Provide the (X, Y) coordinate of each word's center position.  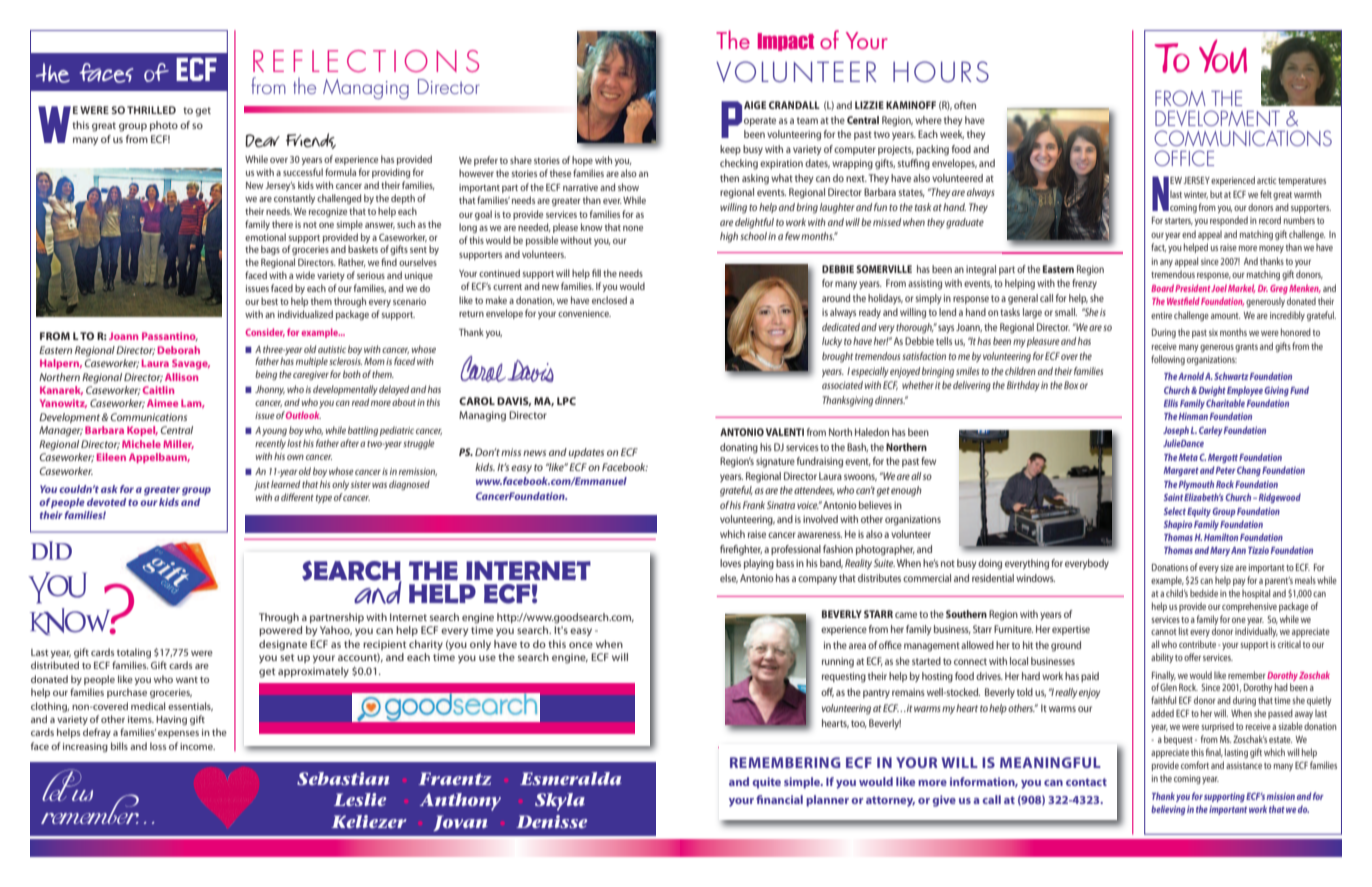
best (269, 301)
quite (766, 783)
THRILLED (151, 110)
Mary (1220, 551)
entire (1161, 315)
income (197, 746)
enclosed (609, 300)
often (965, 105)
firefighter (741, 550)
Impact (786, 42)
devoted (106, 502)
